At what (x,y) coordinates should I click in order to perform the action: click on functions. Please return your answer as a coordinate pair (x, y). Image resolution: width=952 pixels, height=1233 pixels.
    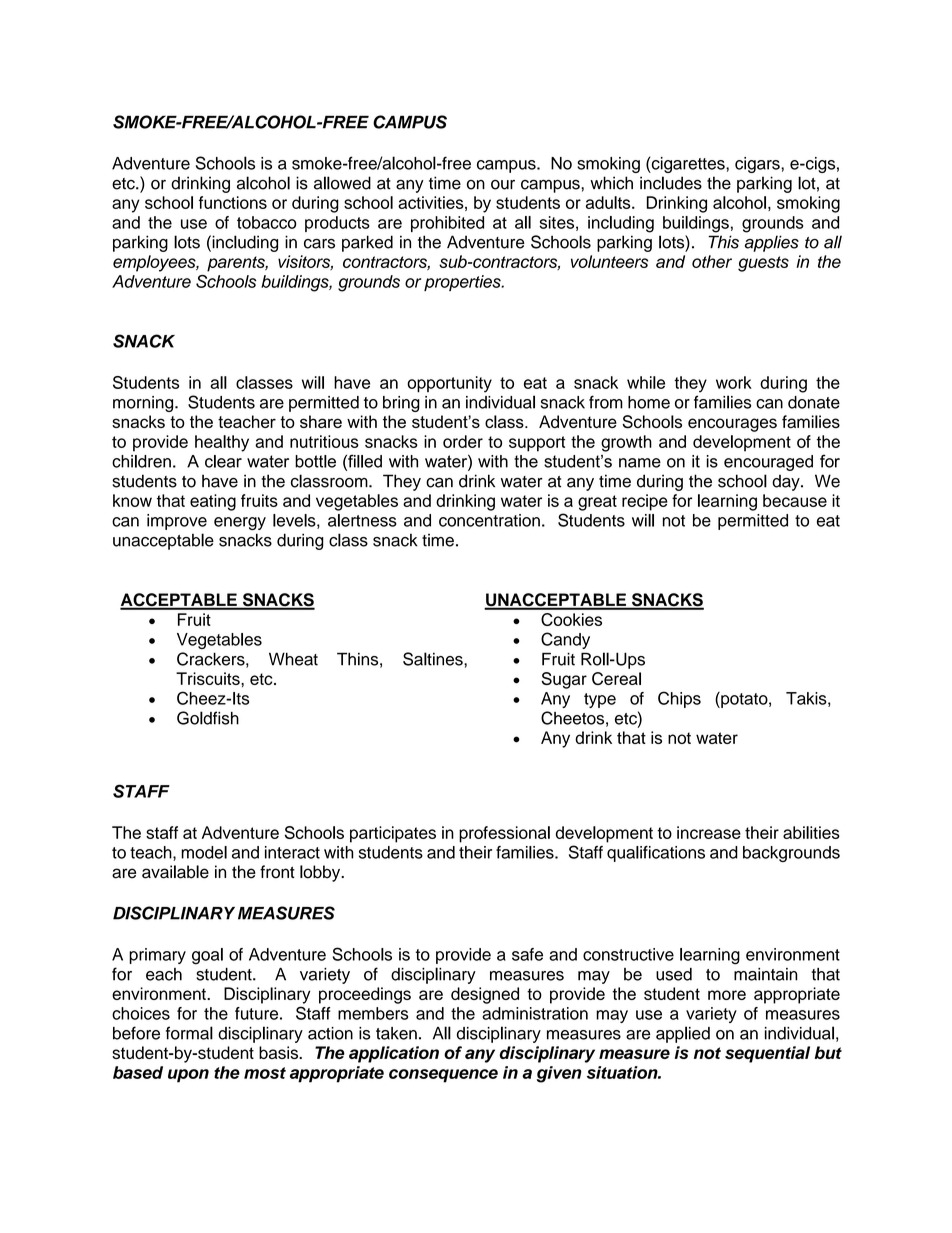
    Looking at the image, I should click on (233, 202).
